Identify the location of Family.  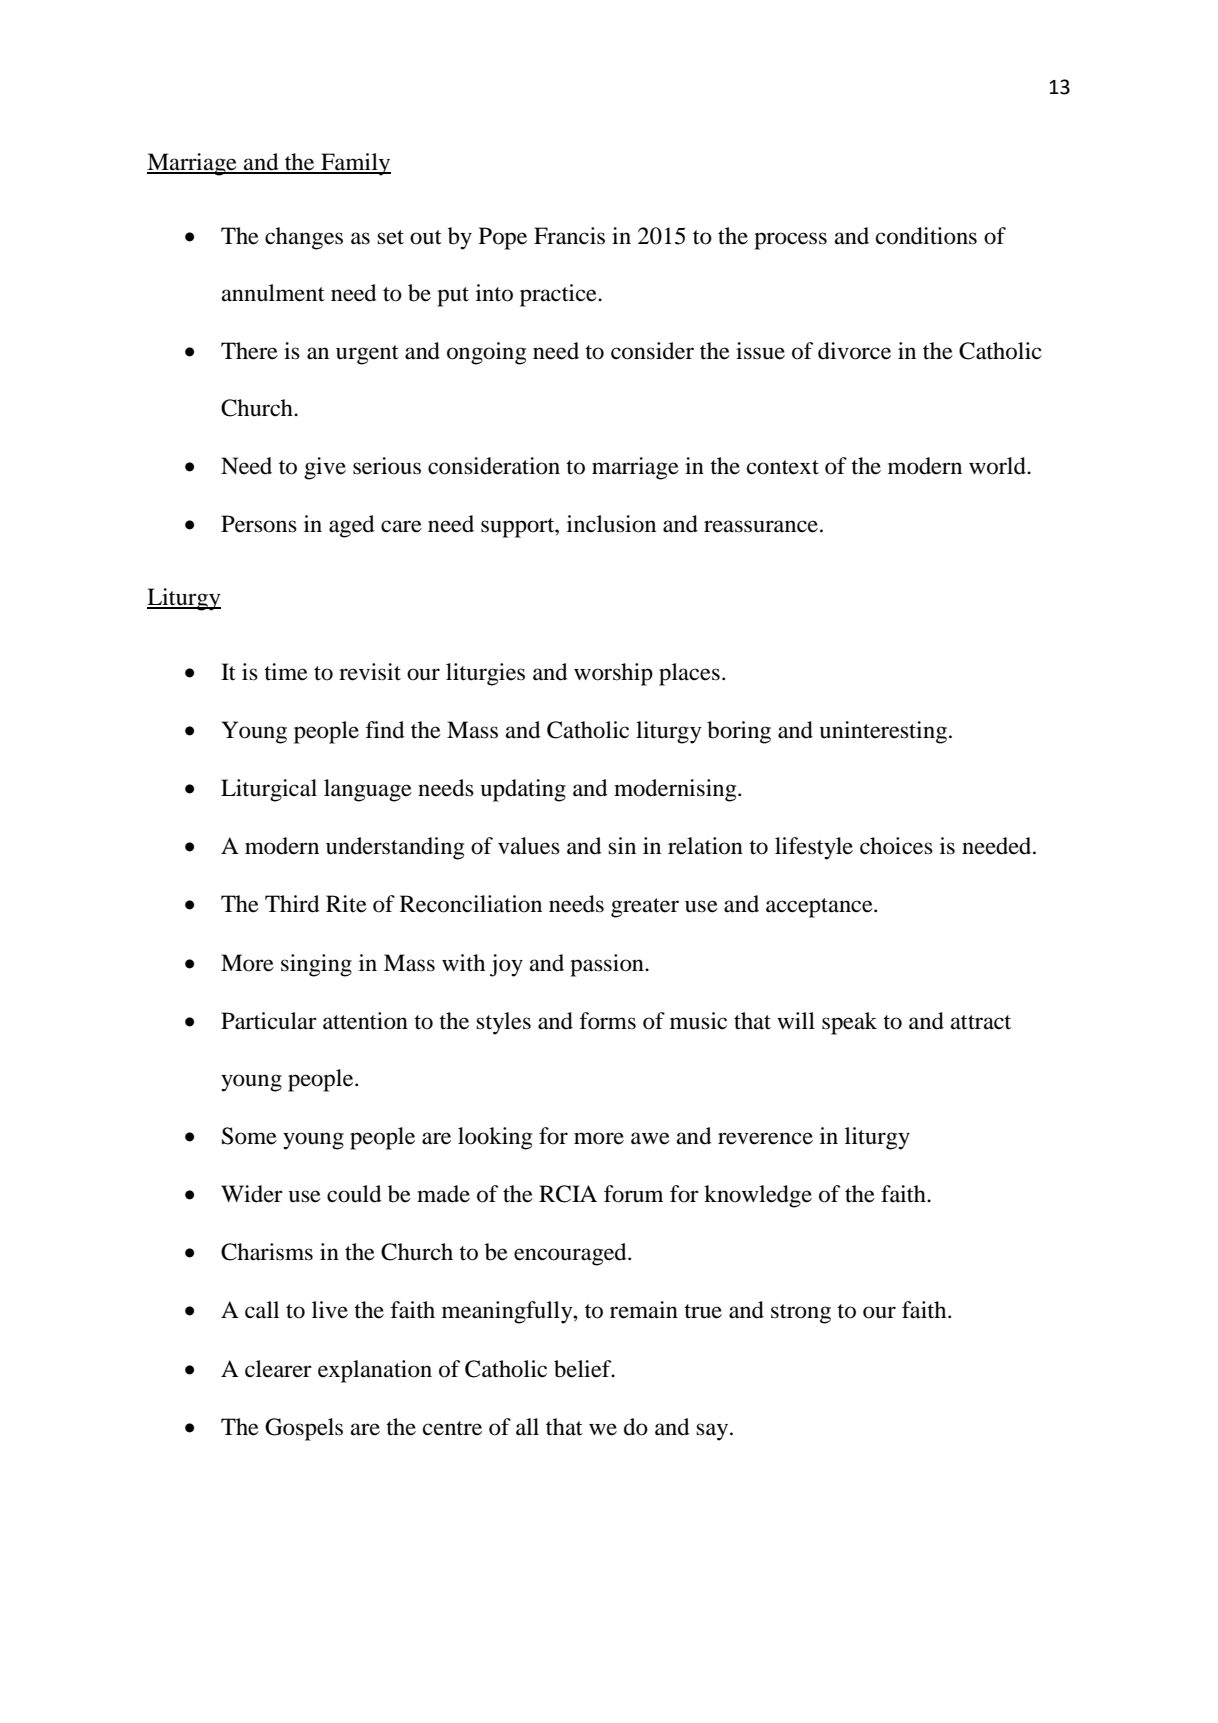
(355, 164).
